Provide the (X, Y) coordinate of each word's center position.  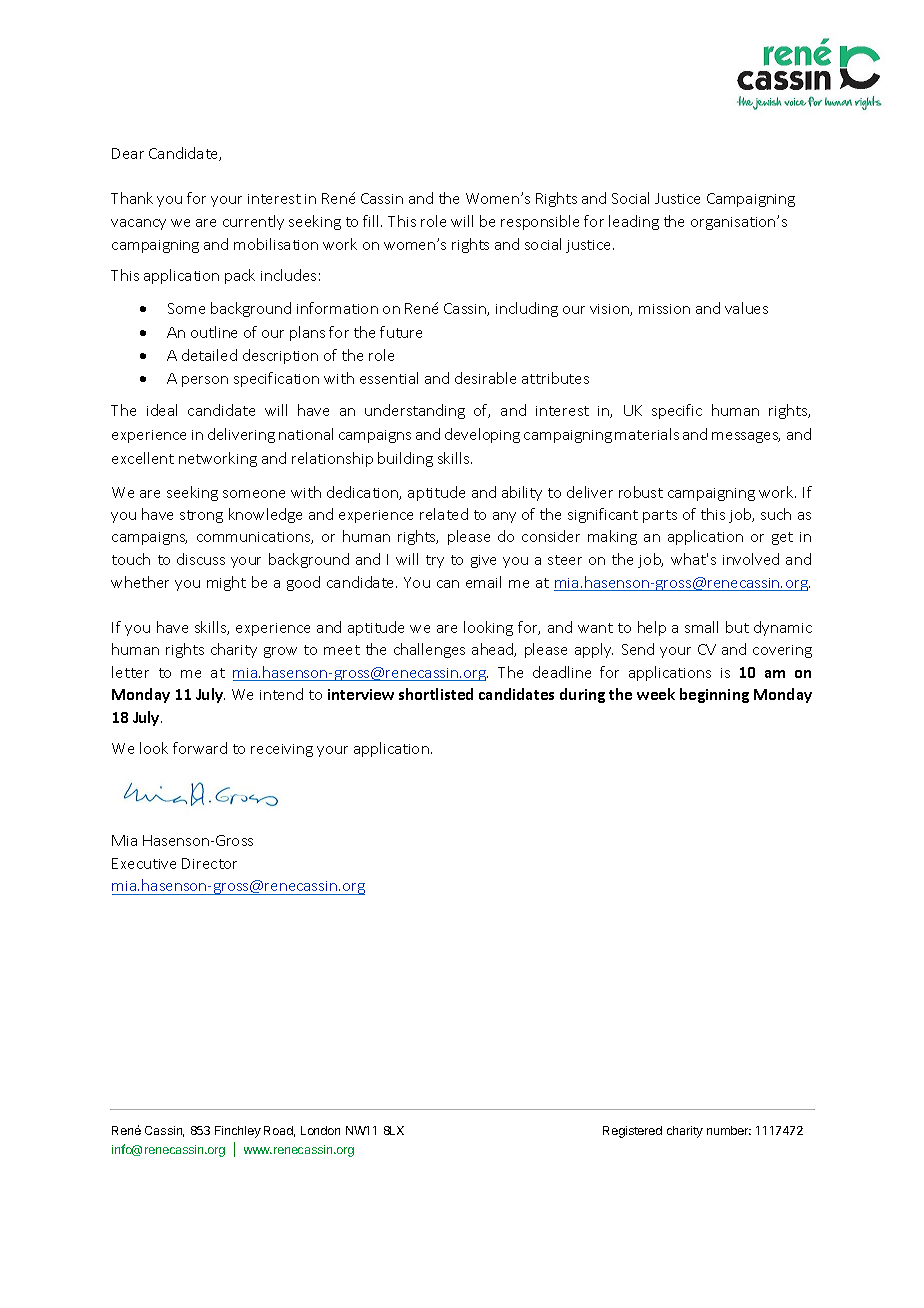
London (320, 1130)
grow (280, 652)
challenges (429, 650)
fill (372, 221)
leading (634, 222)
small (701, 627)
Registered (632, 1132)
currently (253, 222)
